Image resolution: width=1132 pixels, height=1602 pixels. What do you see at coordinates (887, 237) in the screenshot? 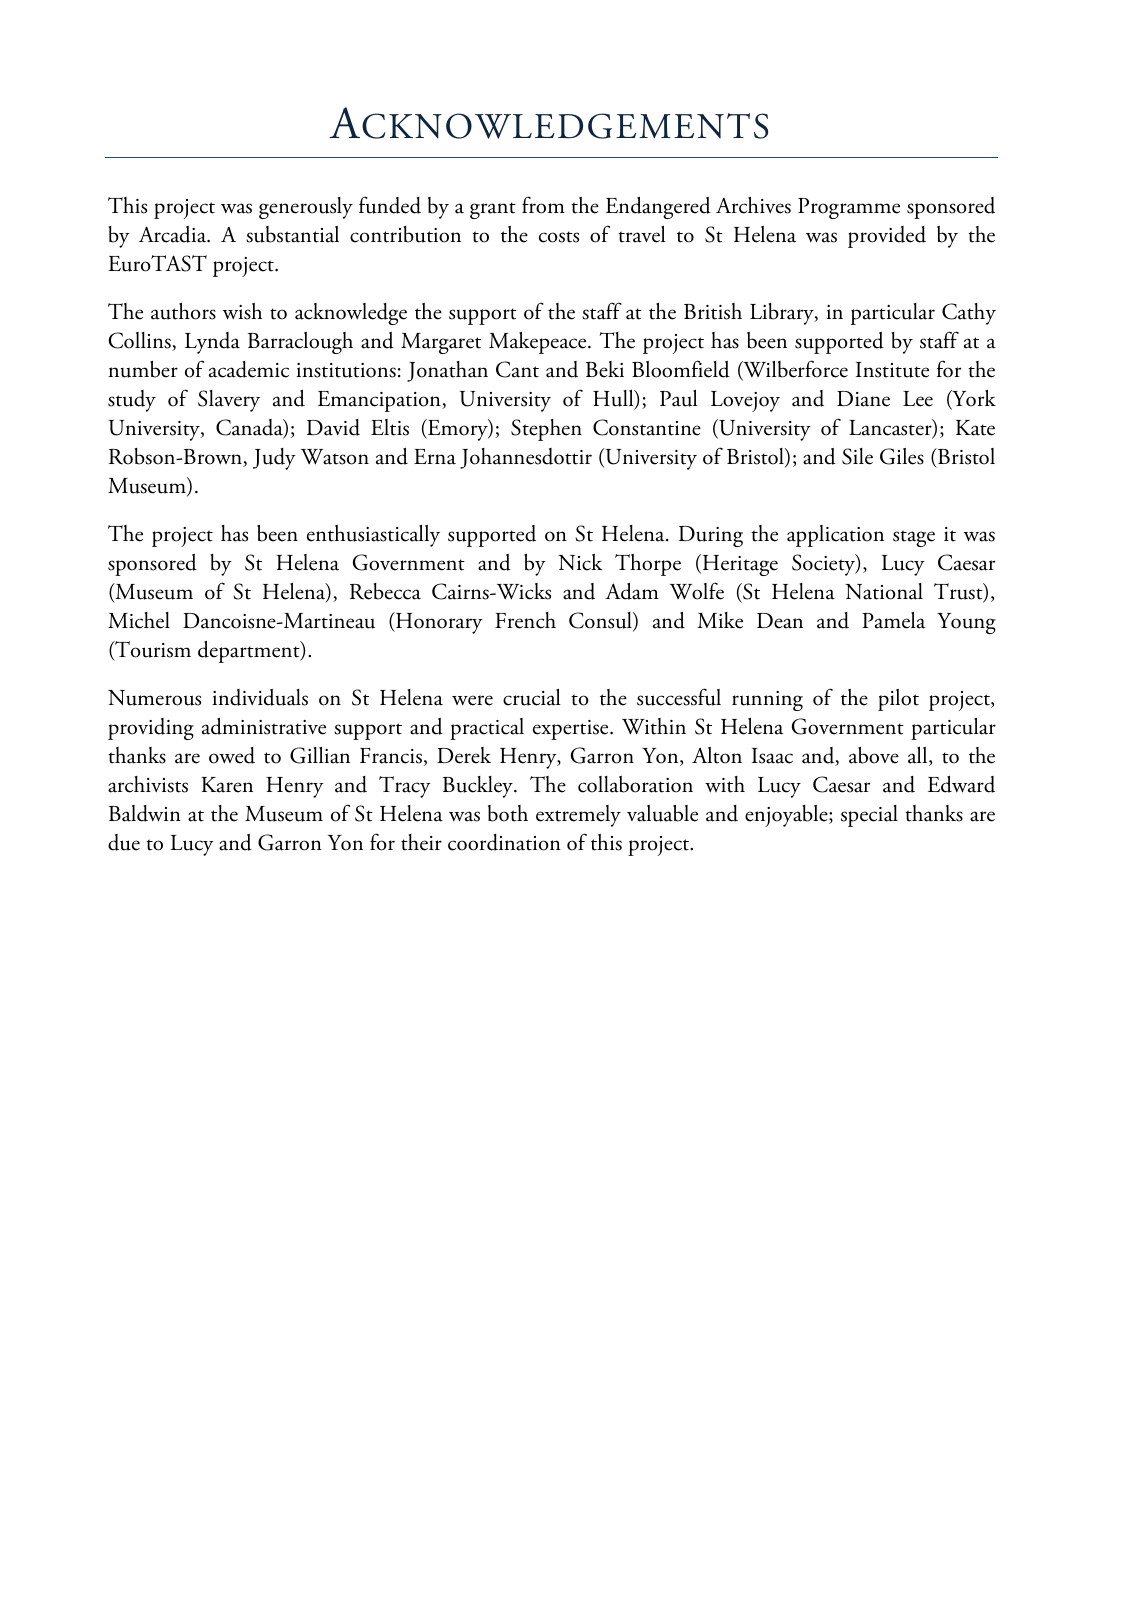
I see `provided` at bounding box center [887, 237].
